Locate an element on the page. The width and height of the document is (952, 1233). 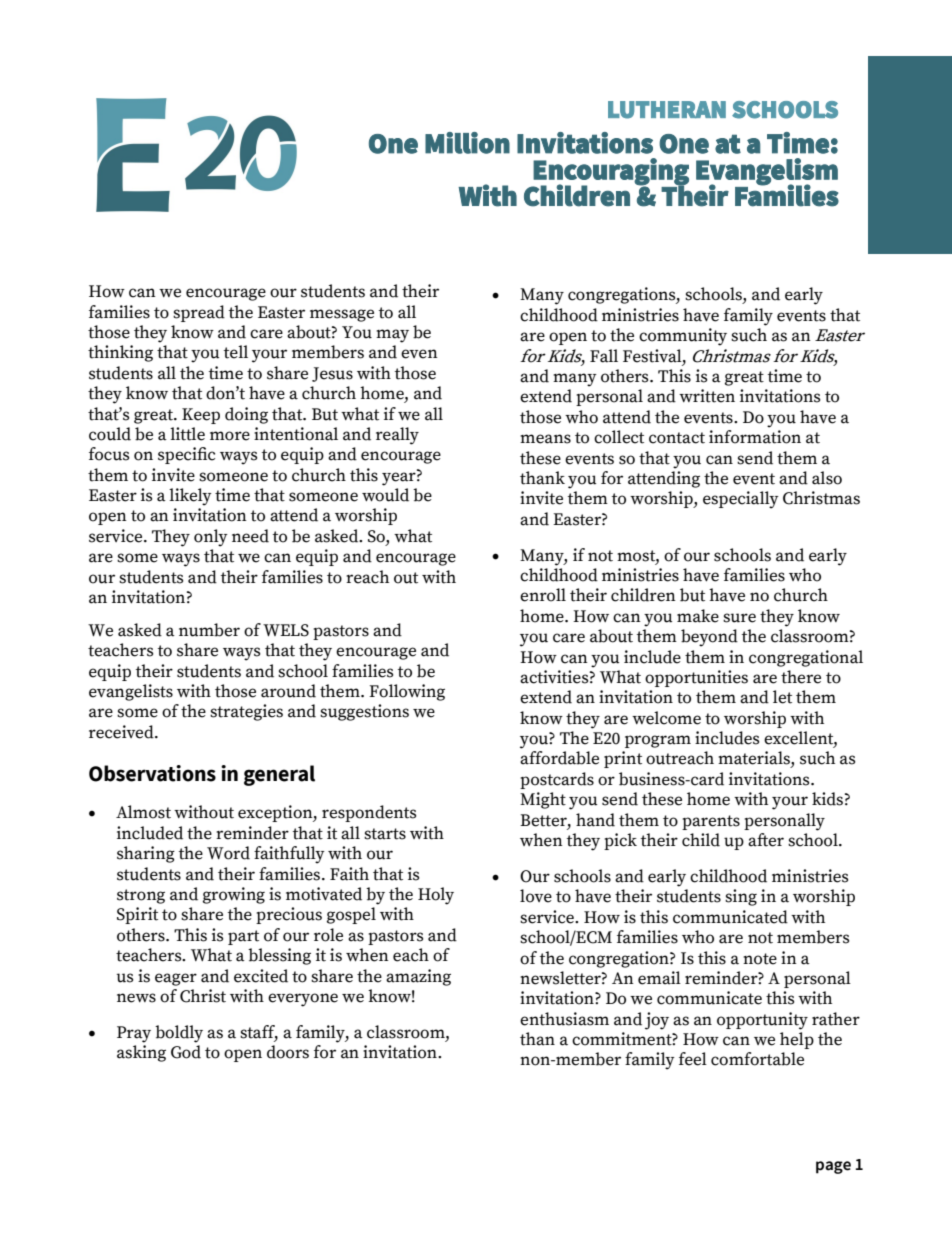
parents is located at coordinates (711, 822).
